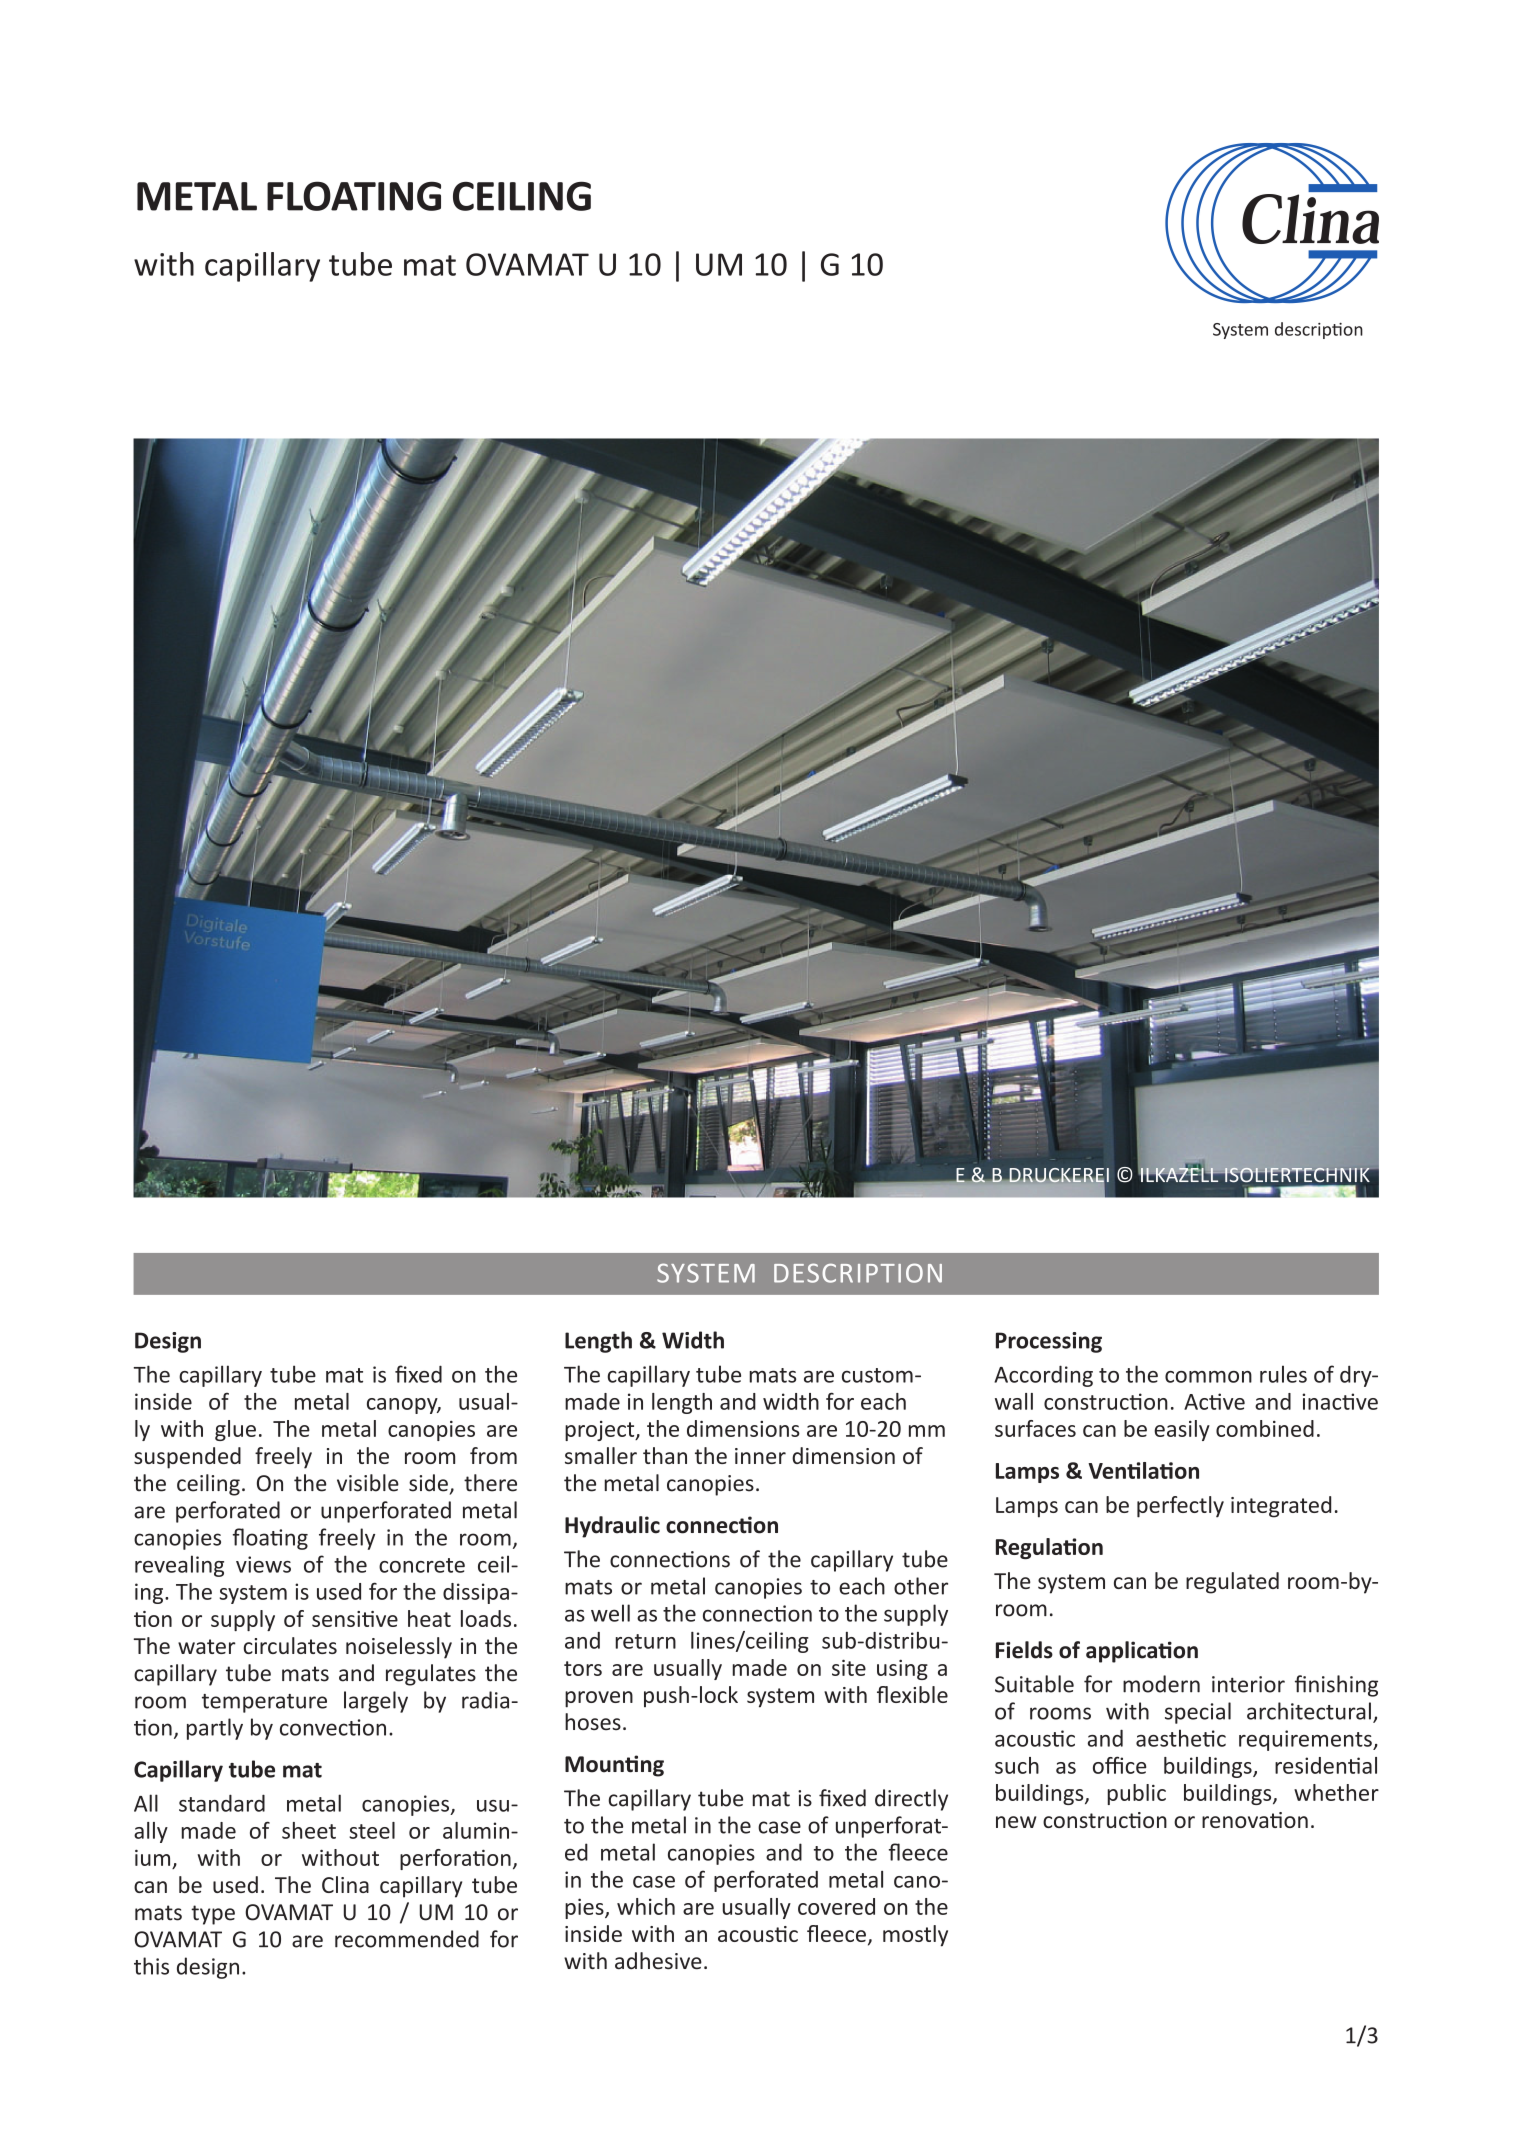 Image resolution: width=1513 pixels, height=2140 pixels. What do you see at coordinates (836, 1906) in the image?
I see `covered` at bounding box center [836, 1906].
